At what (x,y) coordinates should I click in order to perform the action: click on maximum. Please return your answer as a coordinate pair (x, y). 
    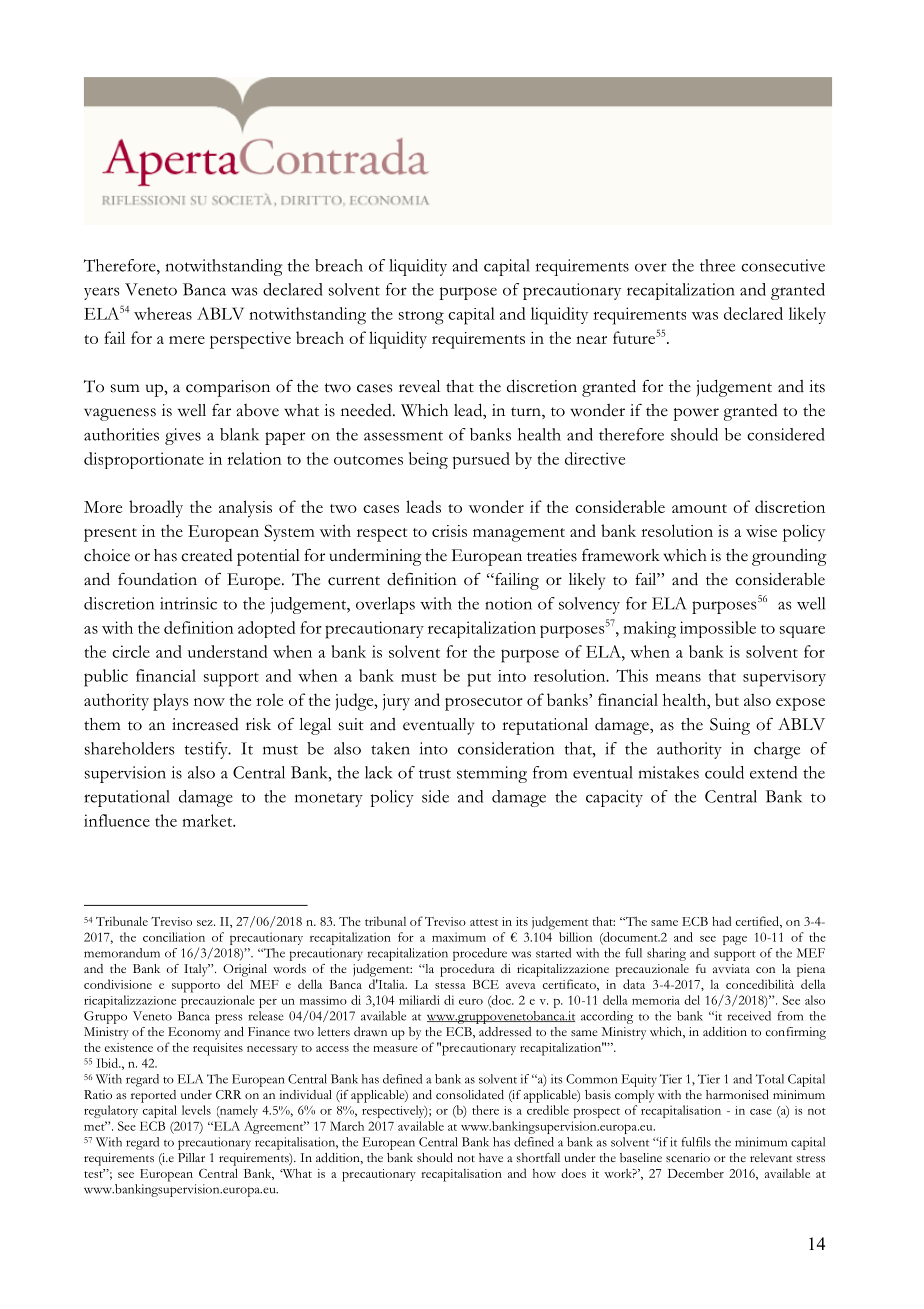
    Looking at the image, I should click on (459, 937).
